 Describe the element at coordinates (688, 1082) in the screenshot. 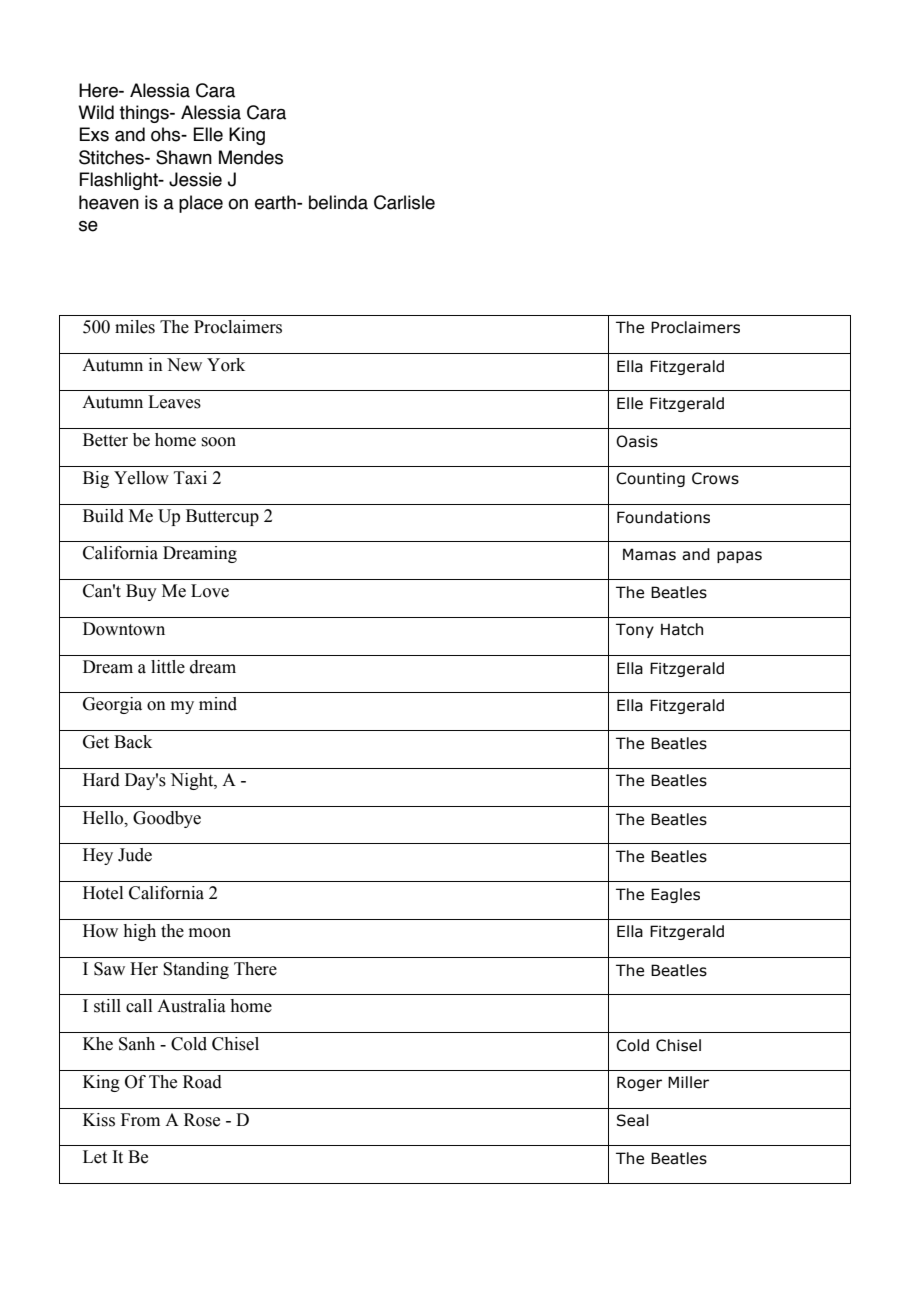

I see `Miller` at that location.
